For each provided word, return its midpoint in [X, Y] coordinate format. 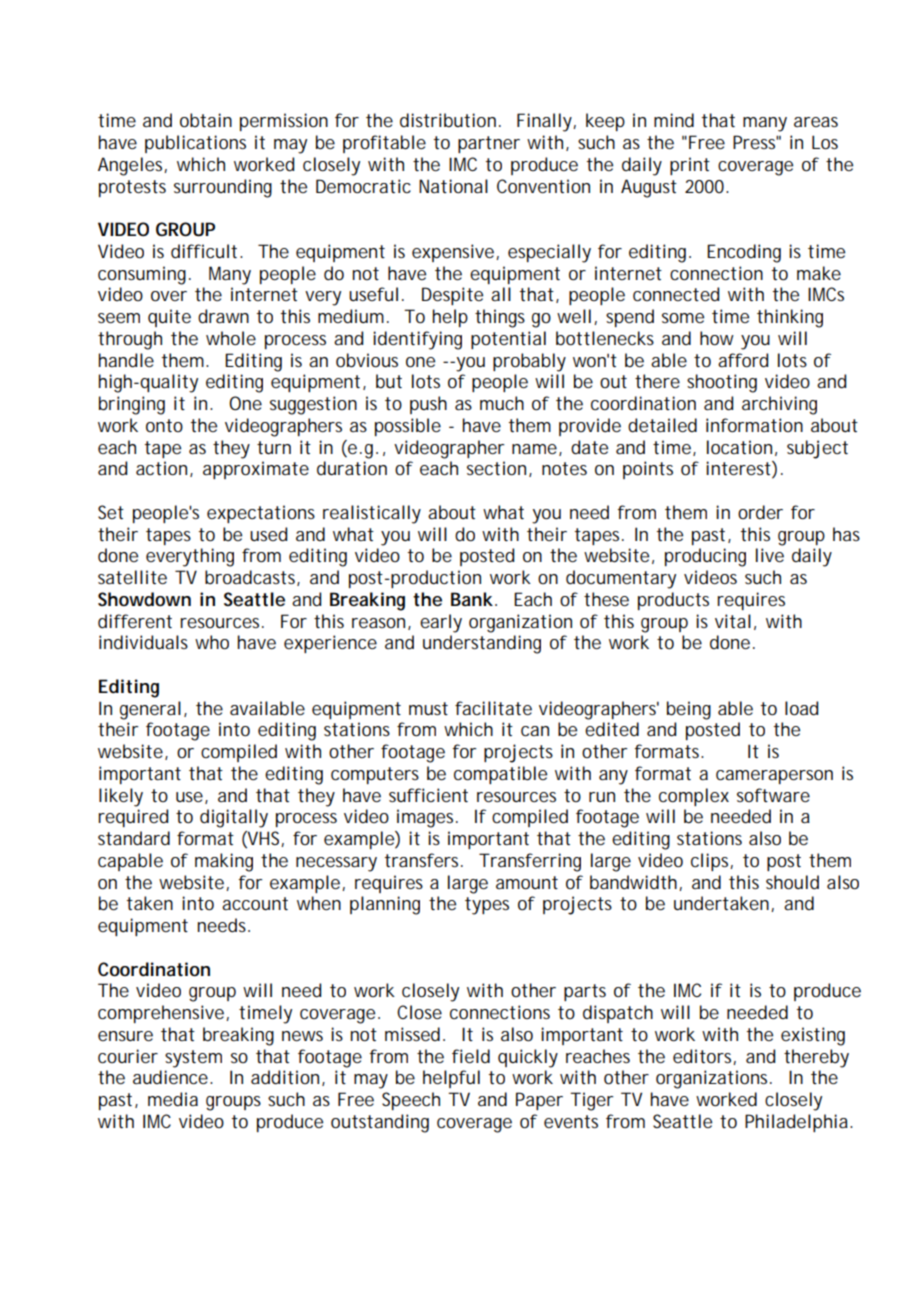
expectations [261, 514]
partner [489, 144]
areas [816, 122]
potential [508, 340]
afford [743, 360]
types [487, 906]
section [498, 469]
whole [231, 338]
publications [195, 144]
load [801, 708]
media [173, 1099]
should [792, 882]
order [760, 512]
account [255, 903]
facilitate [493, 708]
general [150, 710]
